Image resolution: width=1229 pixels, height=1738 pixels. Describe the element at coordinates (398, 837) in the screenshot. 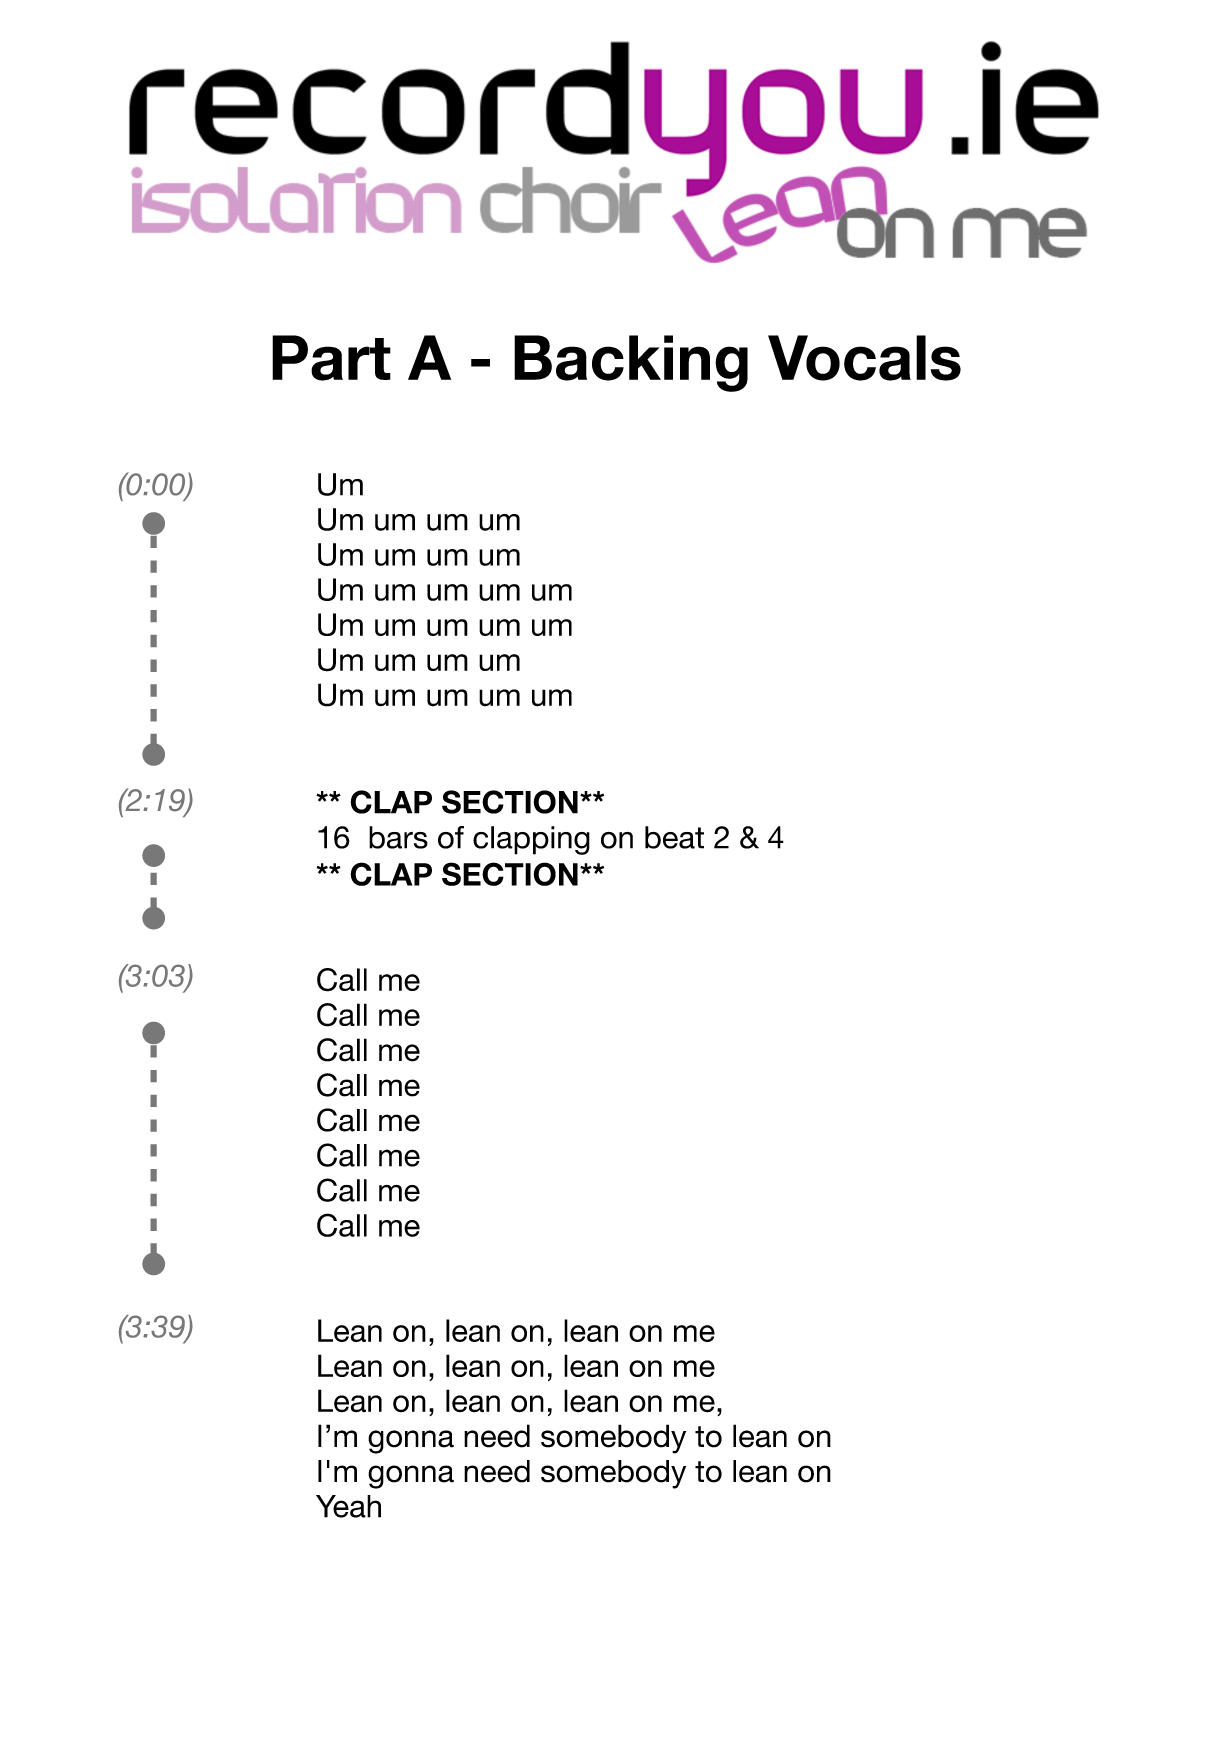

I see `bars` at that location.
